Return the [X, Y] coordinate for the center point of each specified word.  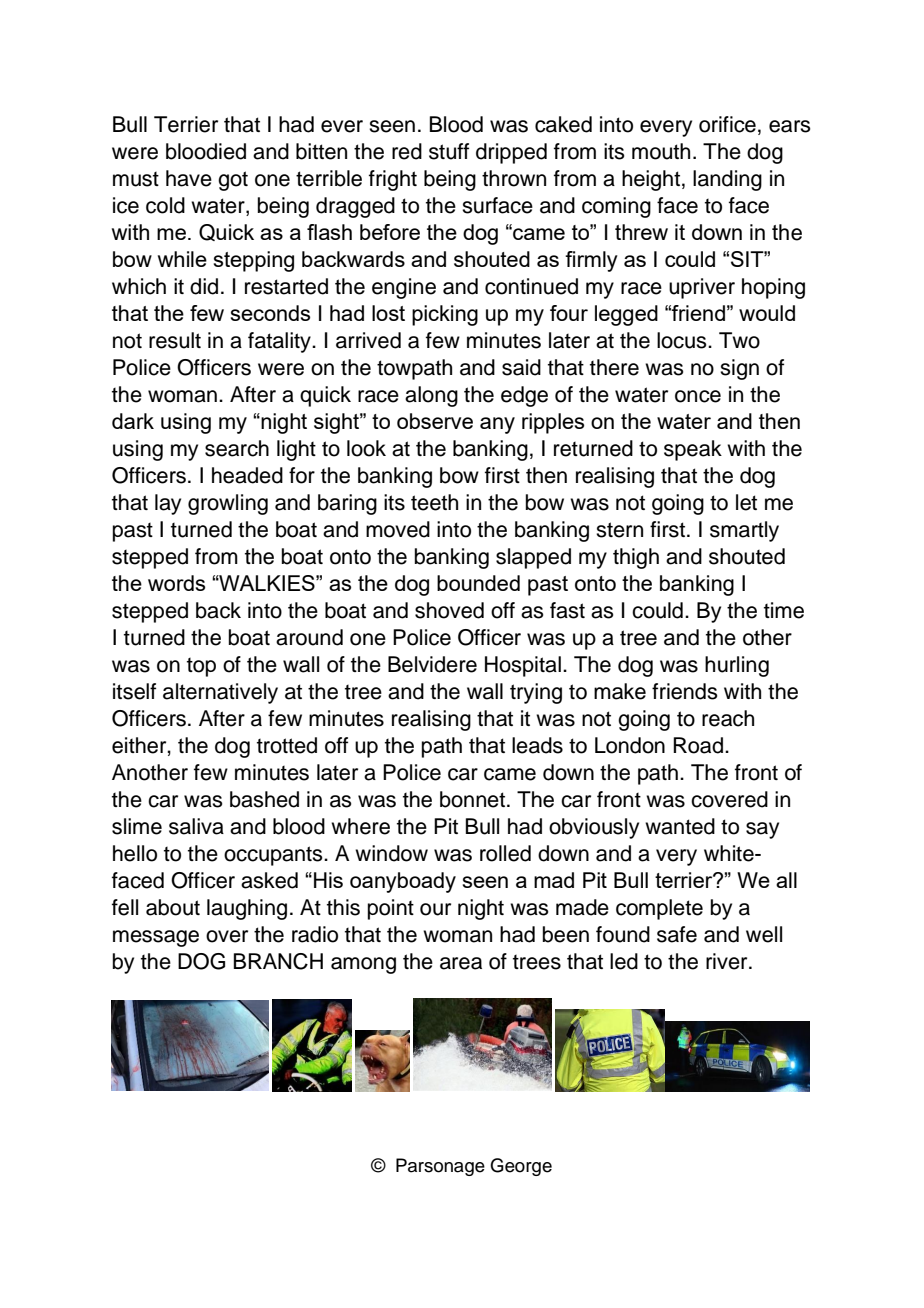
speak [693, 450]
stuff [449, 151]
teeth [434, 502]
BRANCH [278, 961]
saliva [196, 826]
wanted [680, 826]
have [189, 178]
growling [228, 504]
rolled [505, 853]
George [521, 1167]
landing [727, 180]
